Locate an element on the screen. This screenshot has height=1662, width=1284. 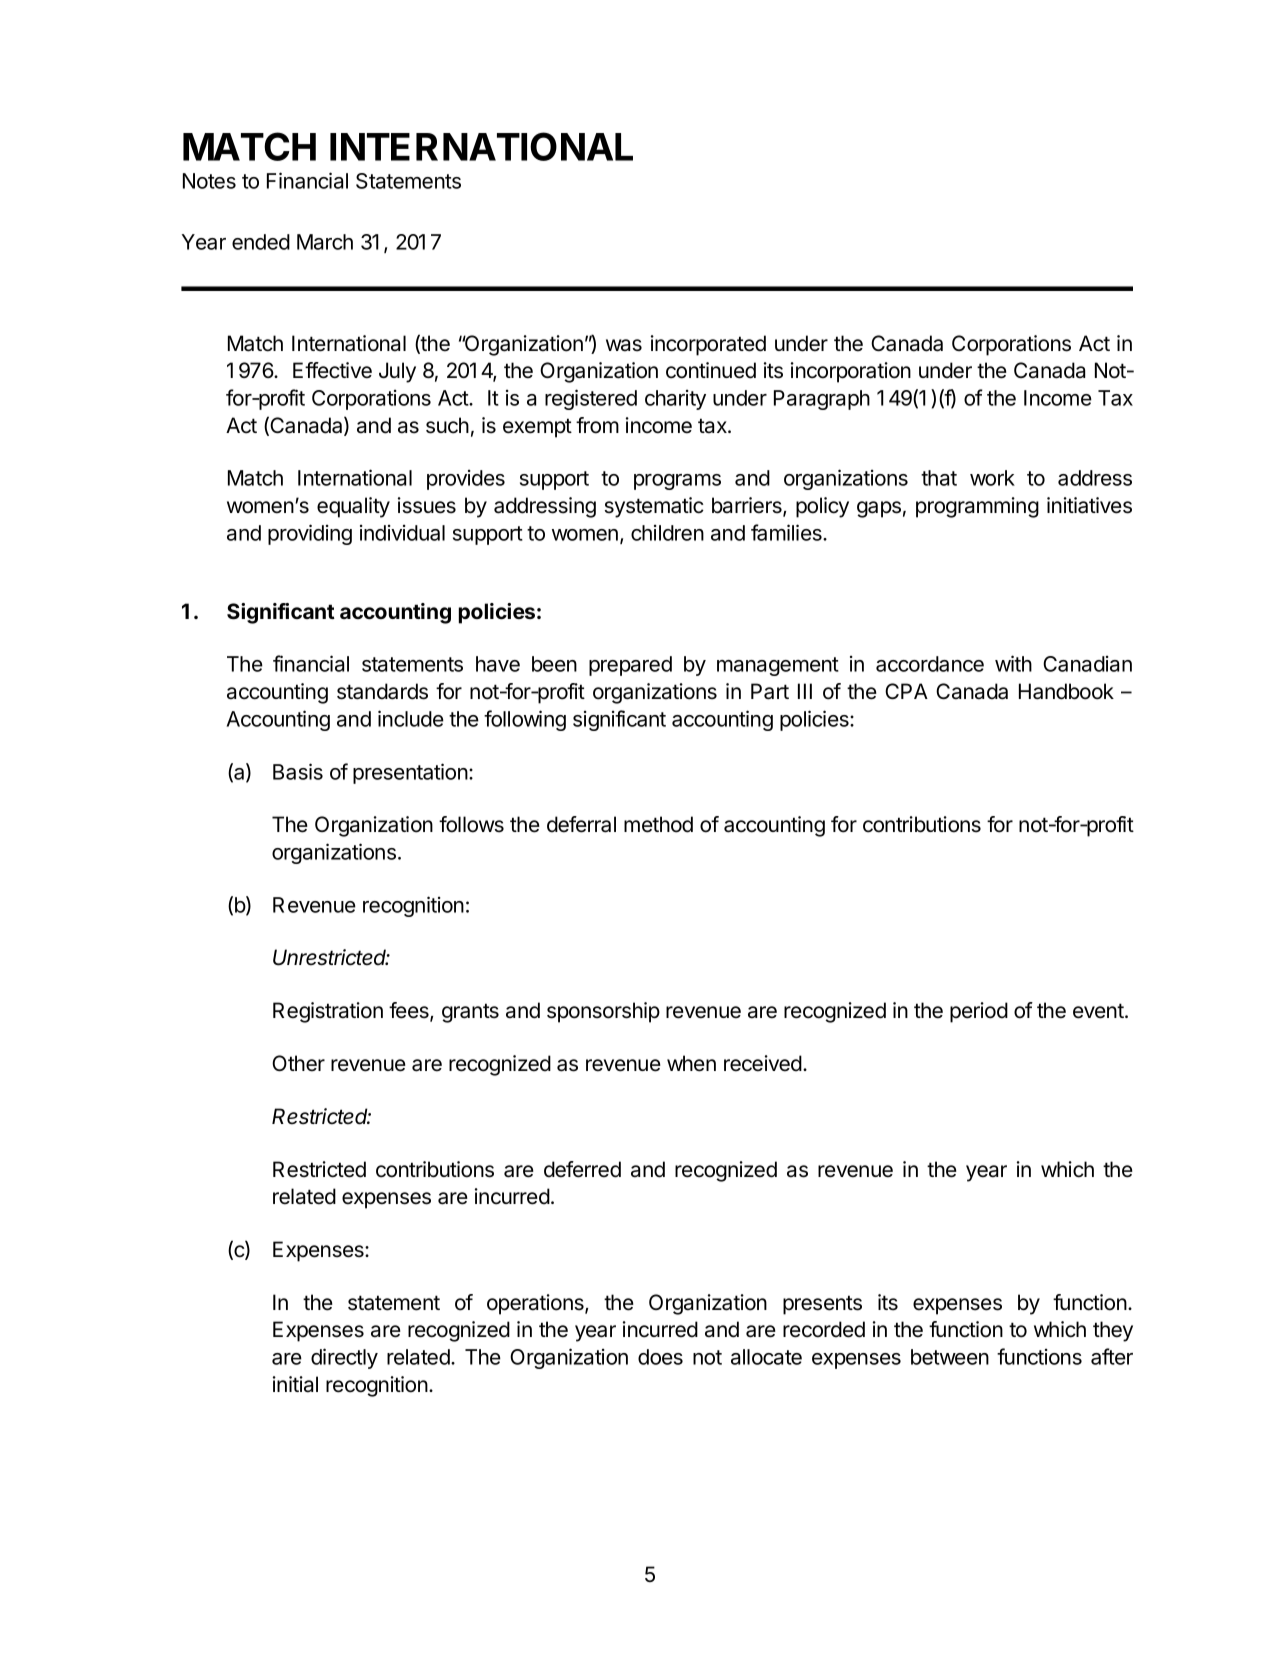
systematic is located at coordinates (654, 507).
